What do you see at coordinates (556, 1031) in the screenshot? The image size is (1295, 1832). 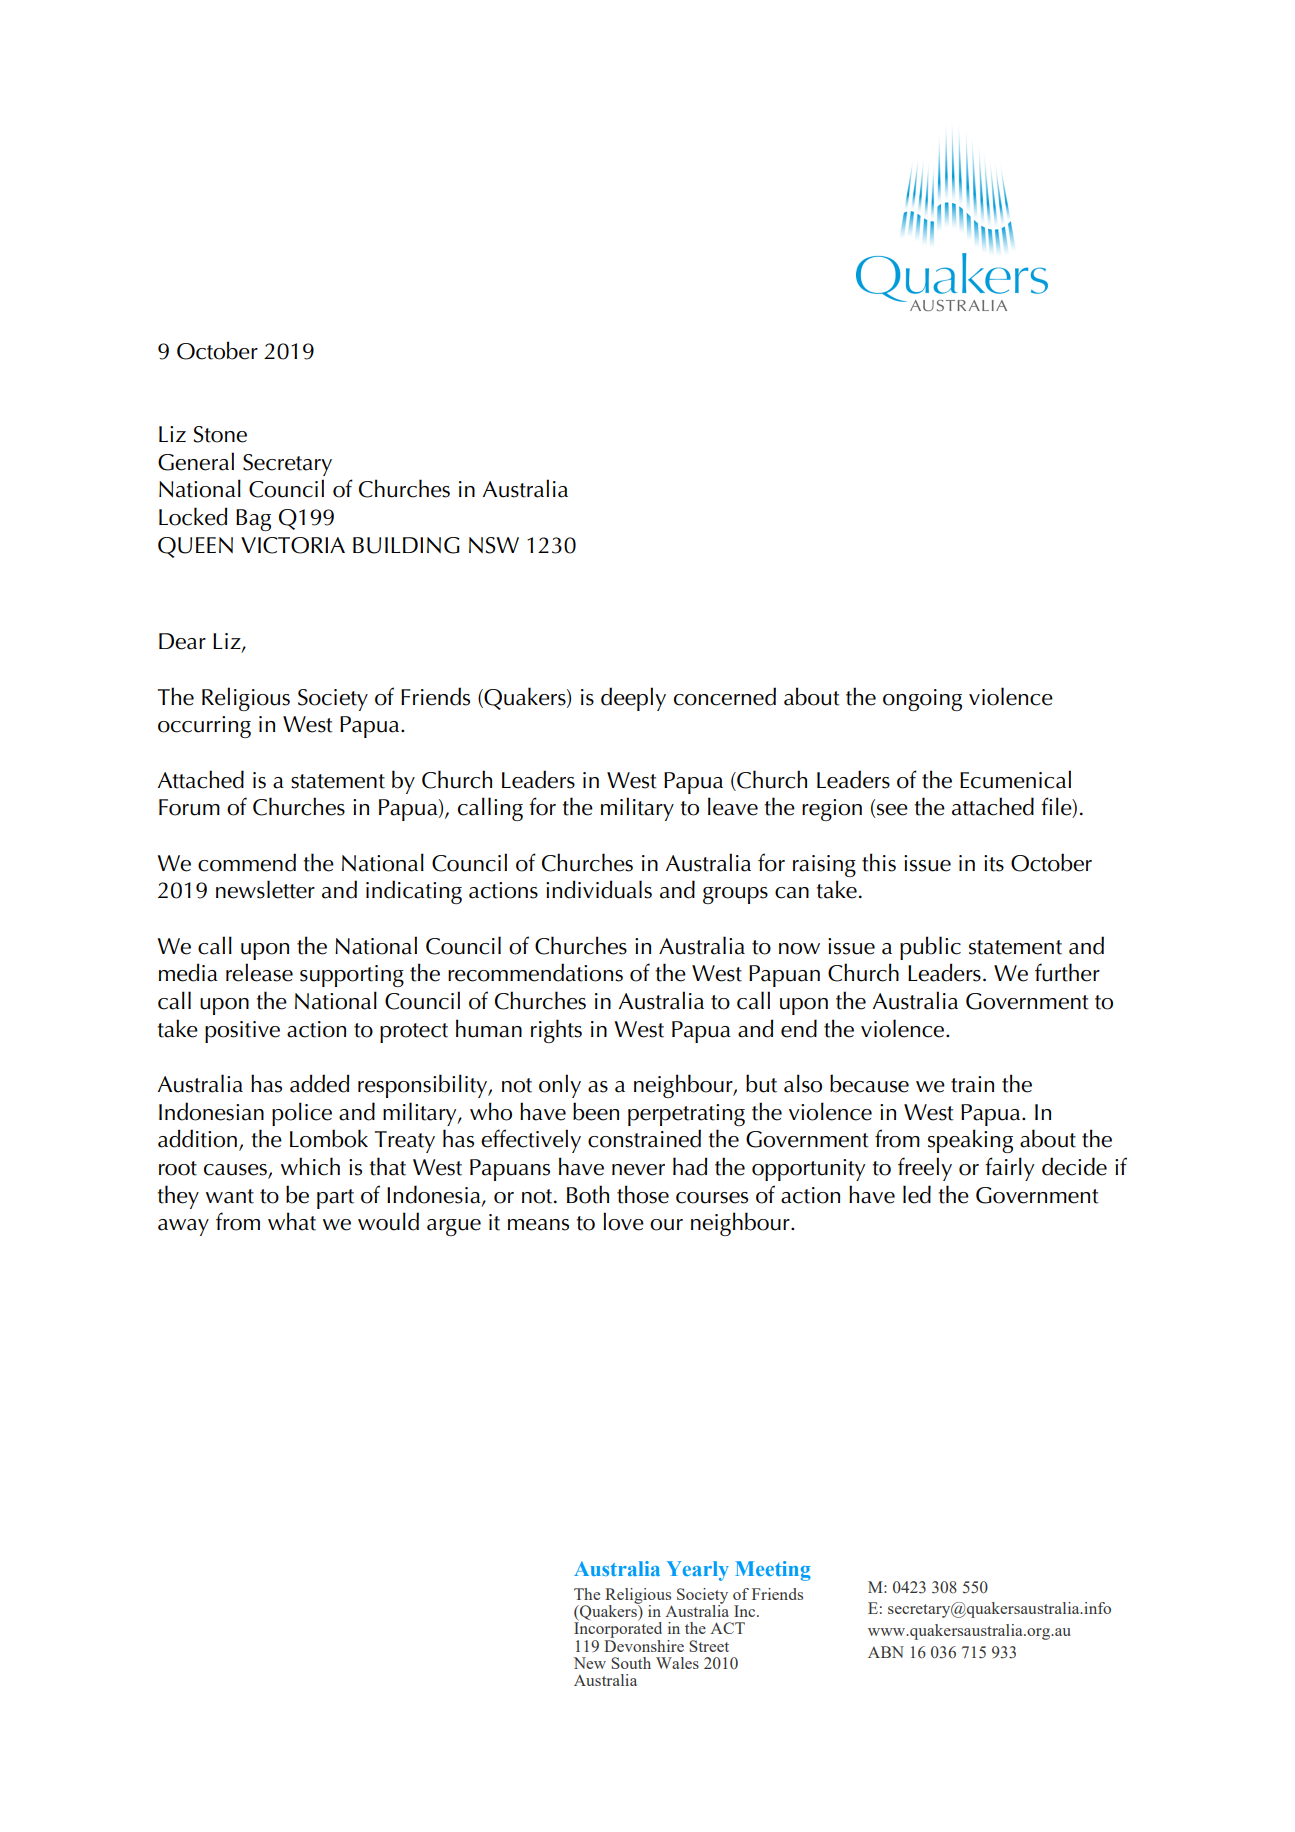 I see `rights` at bounding box center [556, 1031].
